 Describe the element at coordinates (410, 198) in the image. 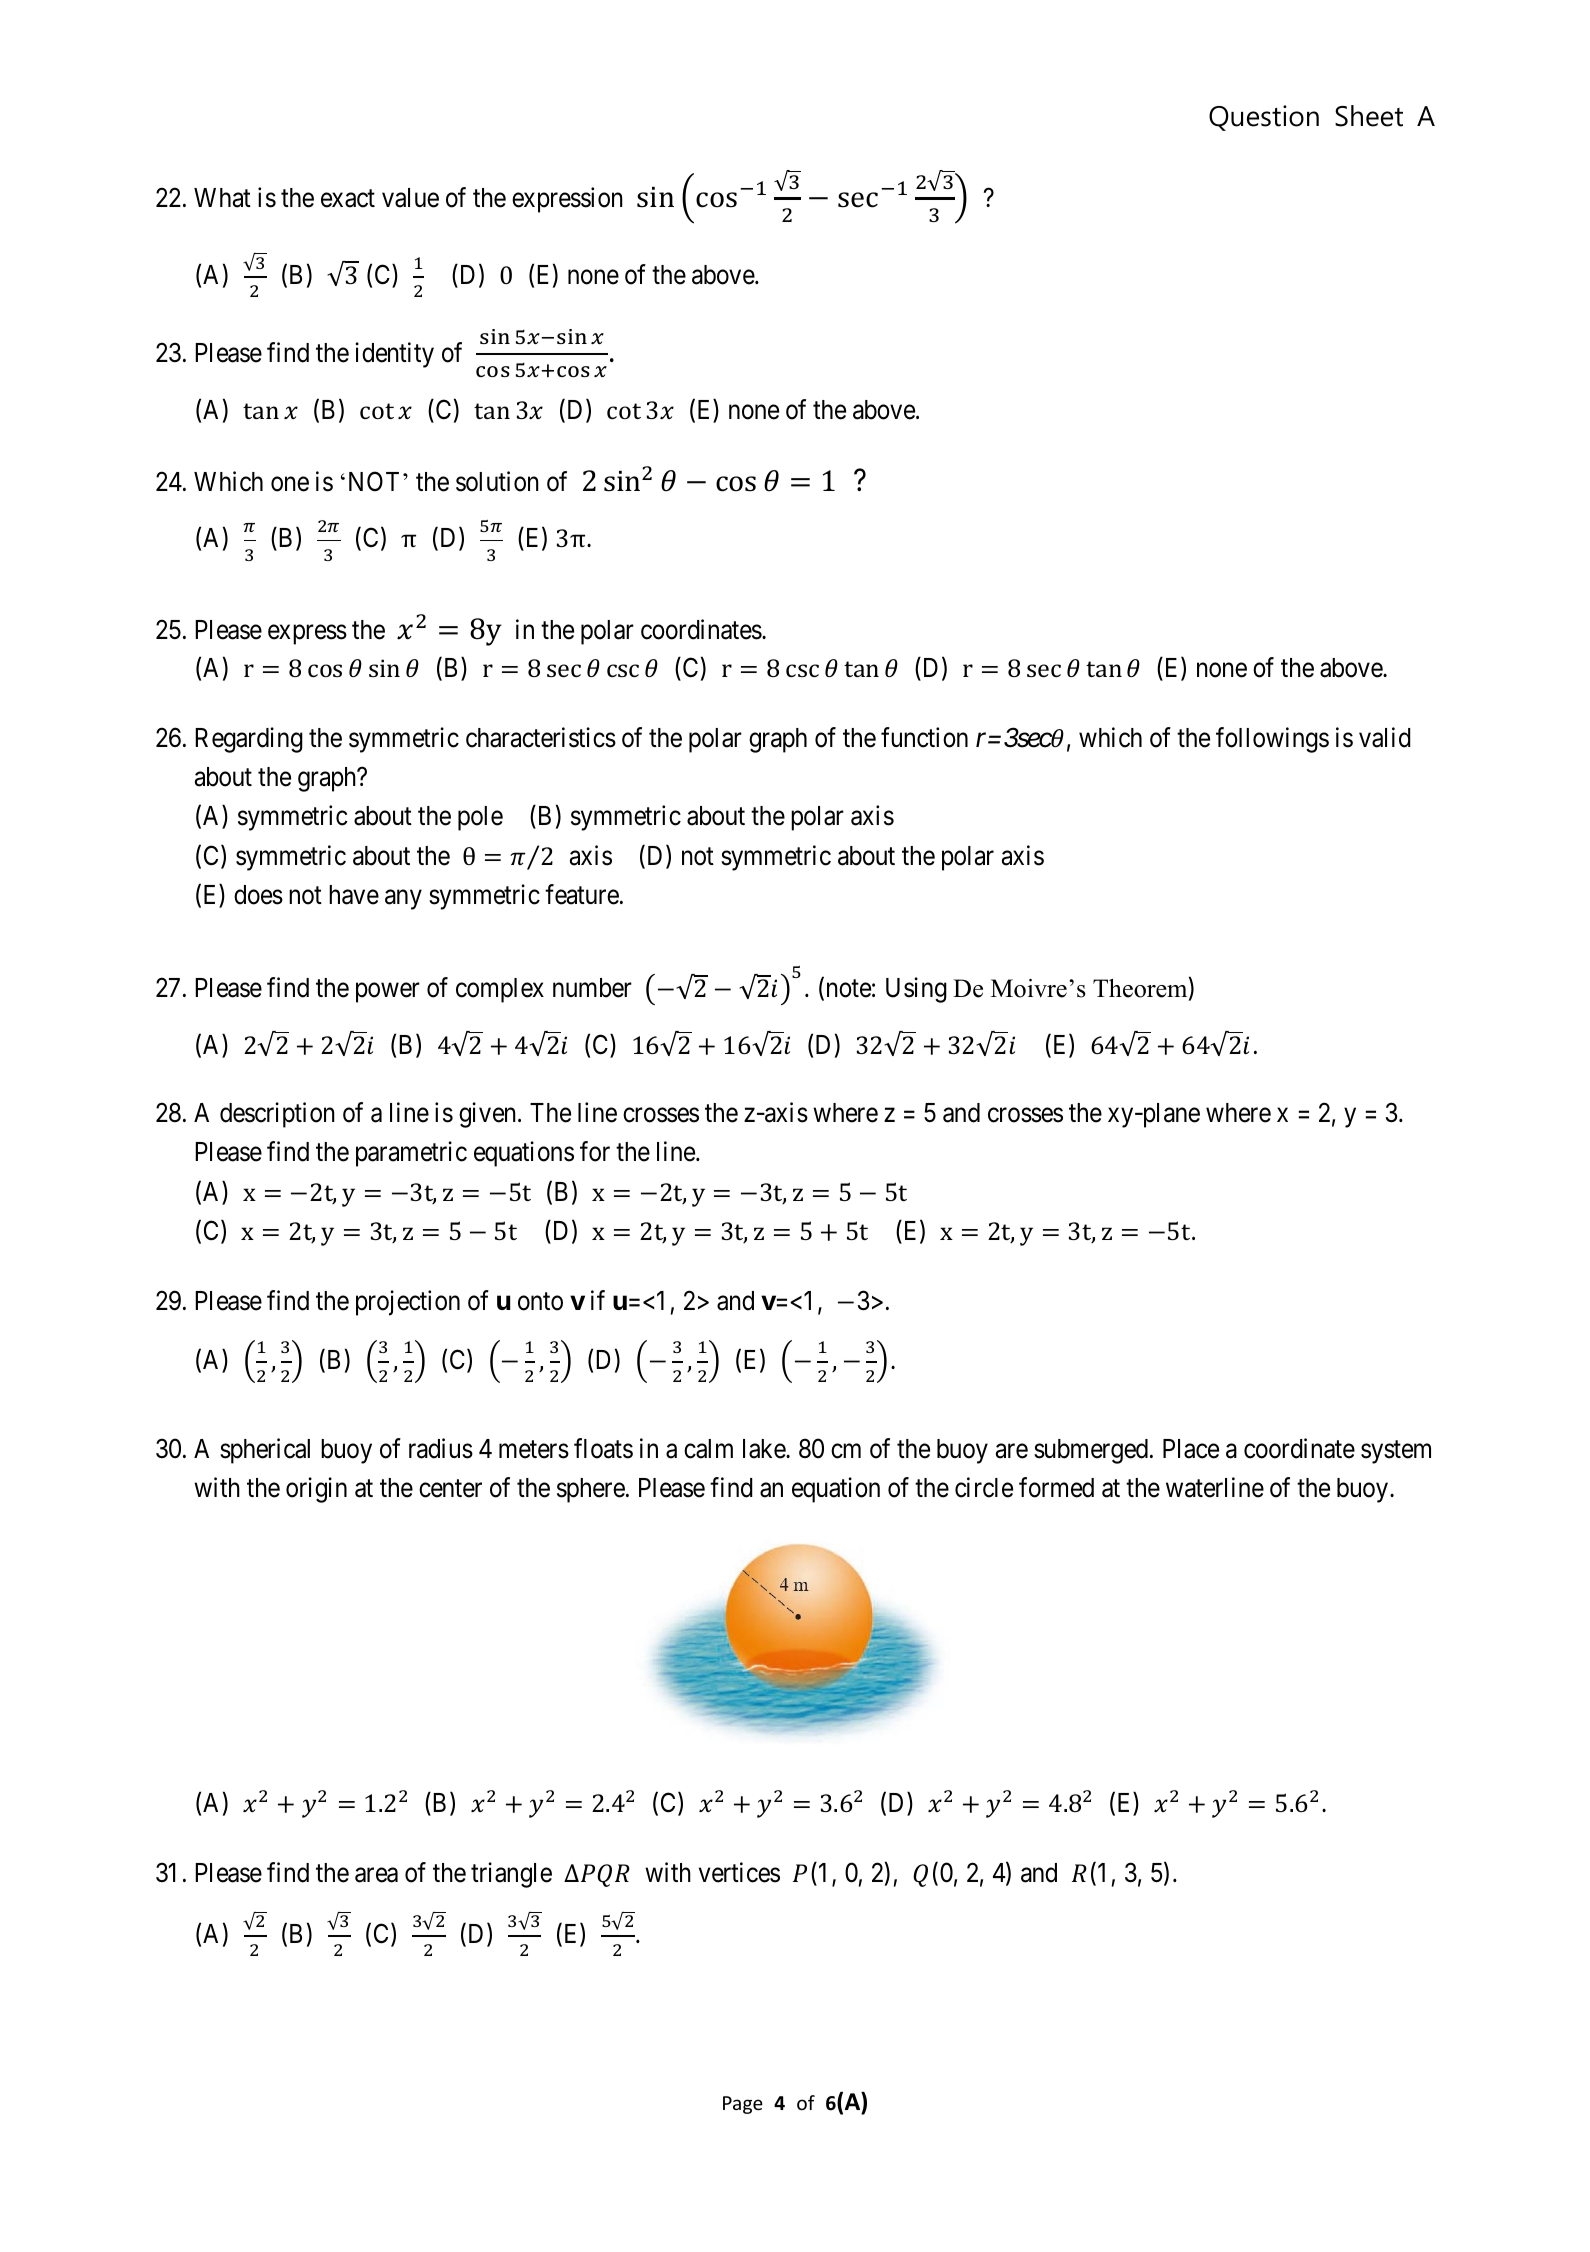

I see `value` at that location.
